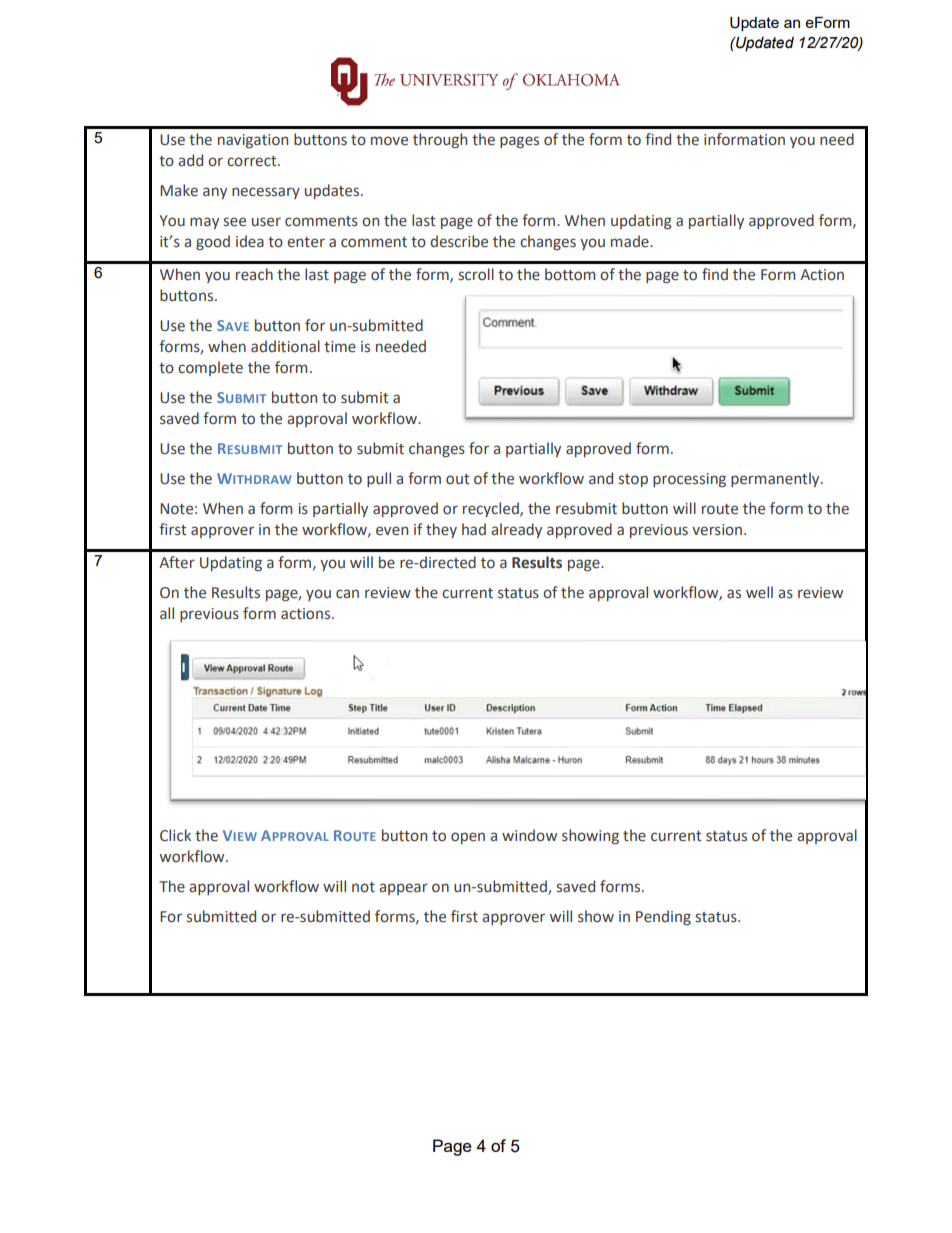  What do you see at coordinates (253, 161) in the screenshot?
I see `correct` at bounding box center [253, 161].
